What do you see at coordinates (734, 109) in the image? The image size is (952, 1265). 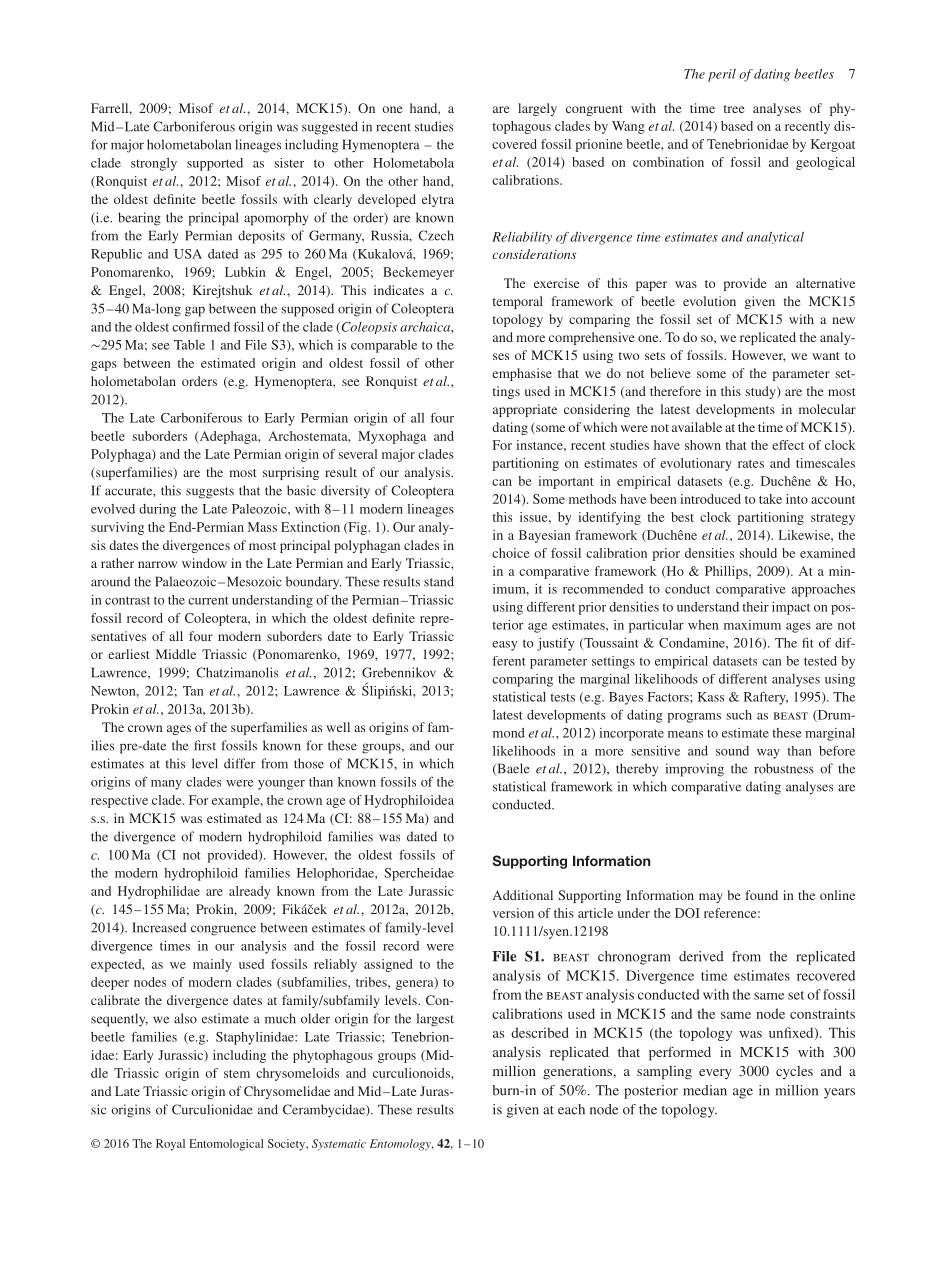 I see `tree` at bounding box center [734, 109].
